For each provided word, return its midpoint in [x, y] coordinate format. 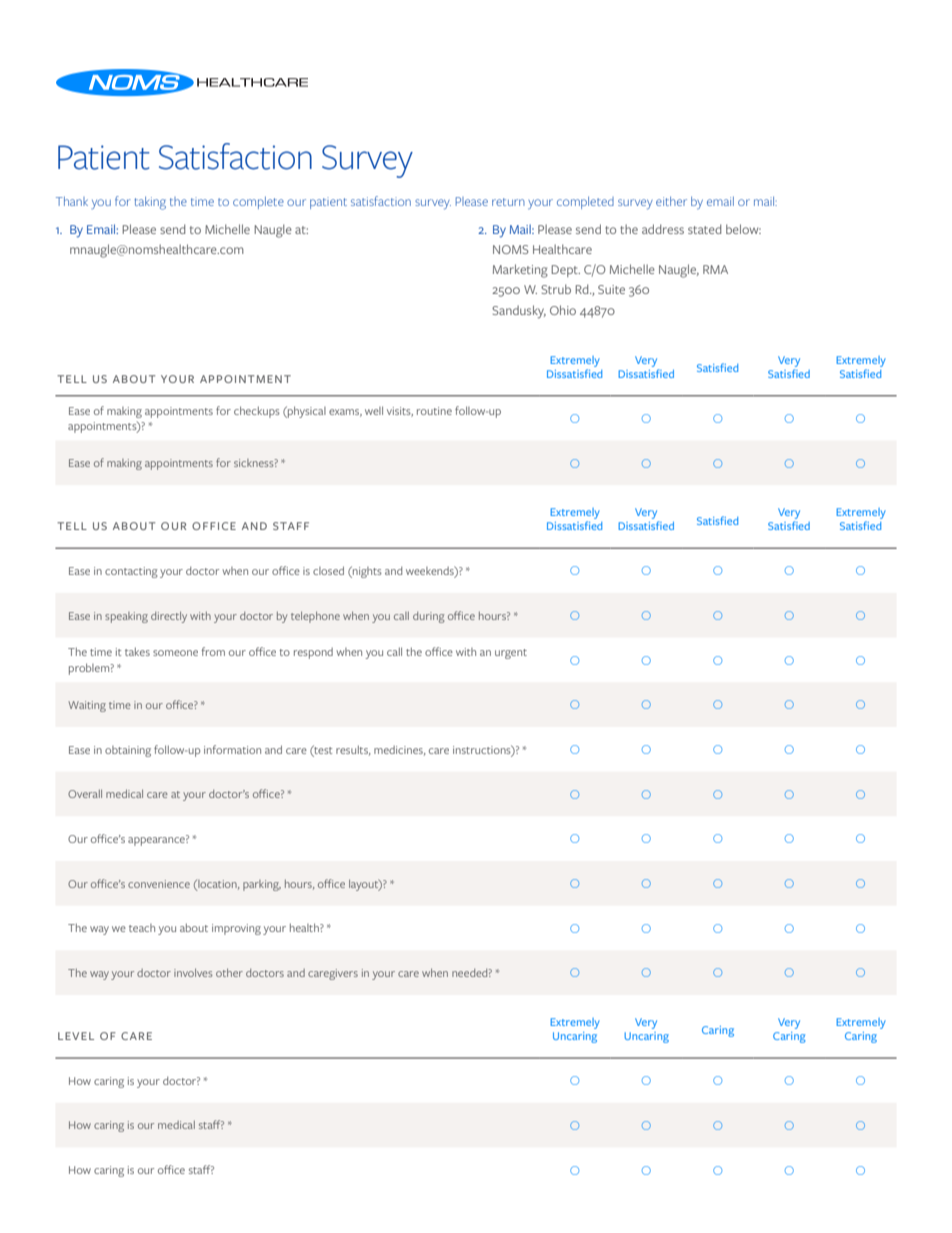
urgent [511, 654]
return [508, 202]
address [663, 229]
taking [150, 203]
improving [236, 929]
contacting [131, 572]
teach [142, 928]
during [428, 617]
